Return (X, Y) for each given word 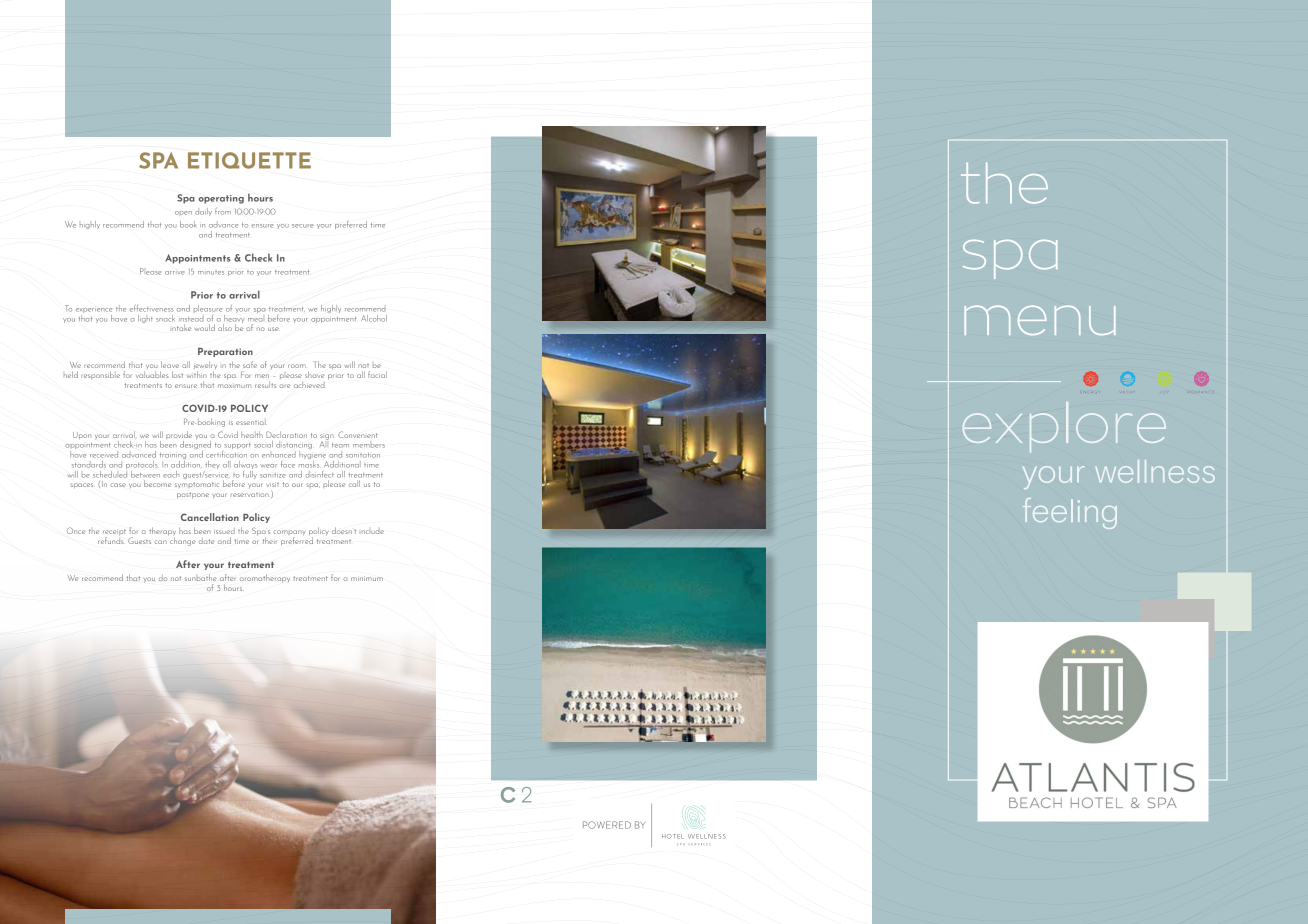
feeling (1070, 513)
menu (1040, 320)
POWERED (607, 825)
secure (302, 226)
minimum (367, 579)
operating (221, 199)
